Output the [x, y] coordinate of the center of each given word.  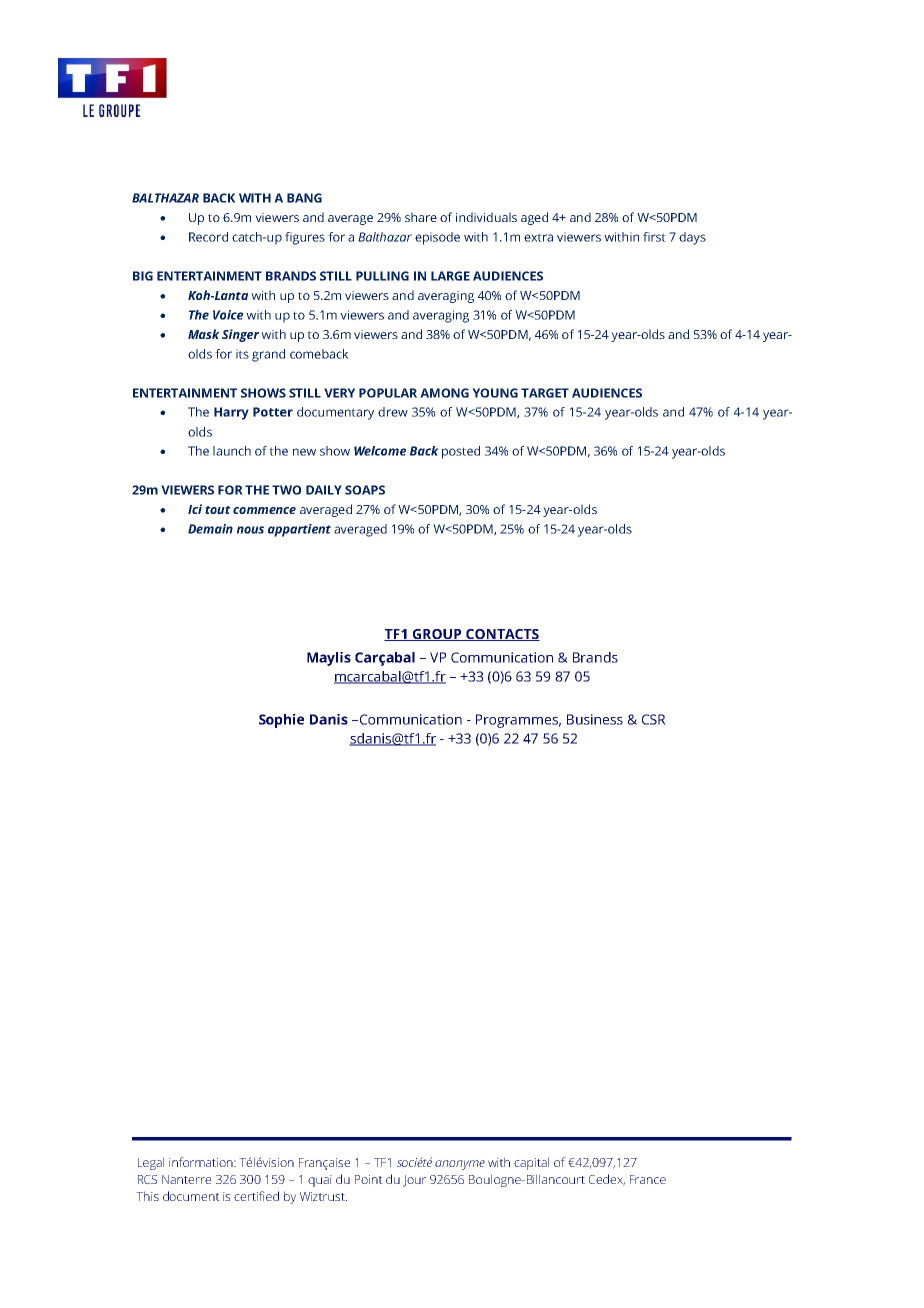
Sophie [281, 721]
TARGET [545, 393]
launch [232, 451]
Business [595, 719]
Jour [414, 1181]
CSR [654, 719]
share [421, 217]
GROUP [437, 635]
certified [256, 1196]
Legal [151, 1163]
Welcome [380, 451]
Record [208, 237]
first [654, 237]
